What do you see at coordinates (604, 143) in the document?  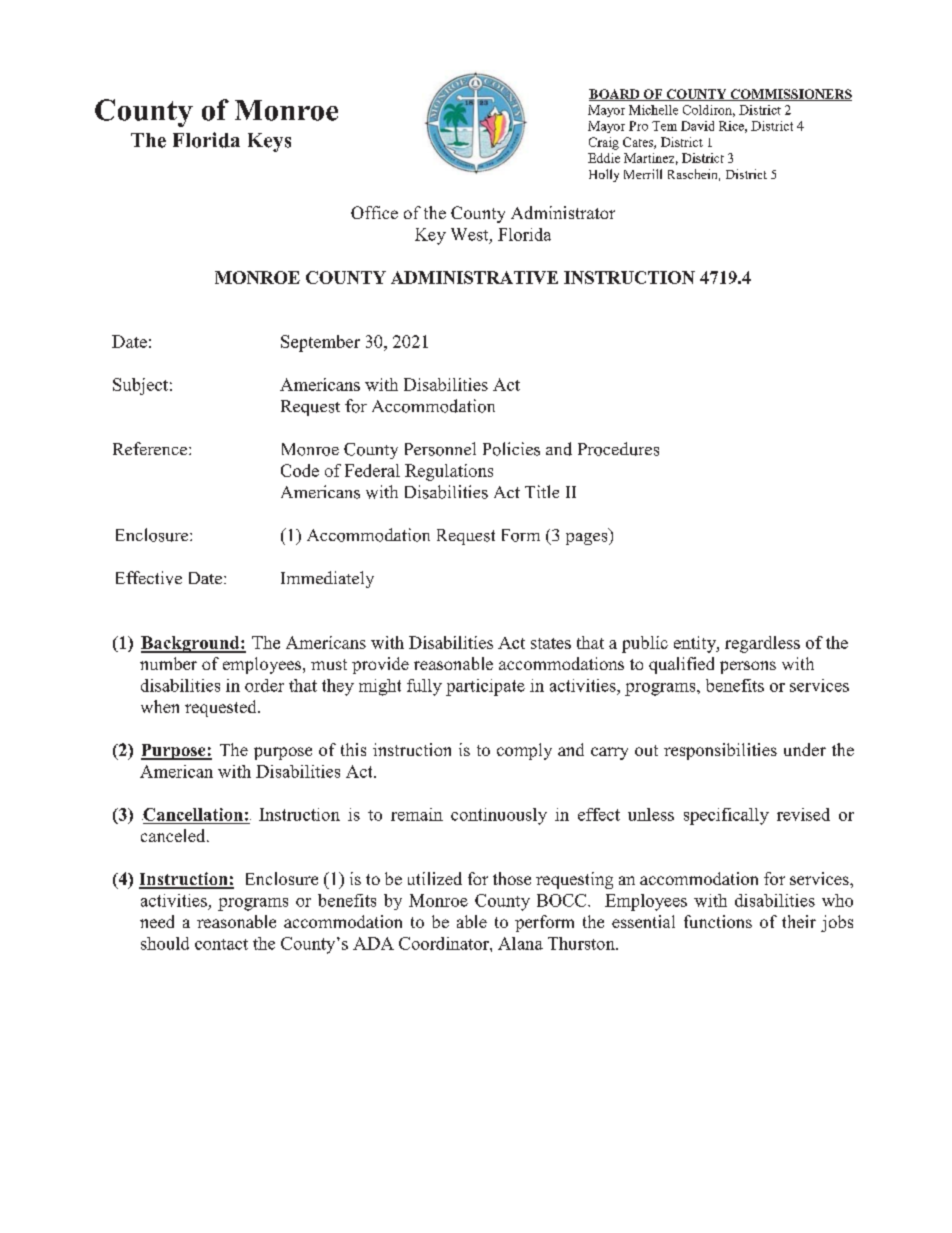 I see `Craig` at bounding box center [604, 143].
